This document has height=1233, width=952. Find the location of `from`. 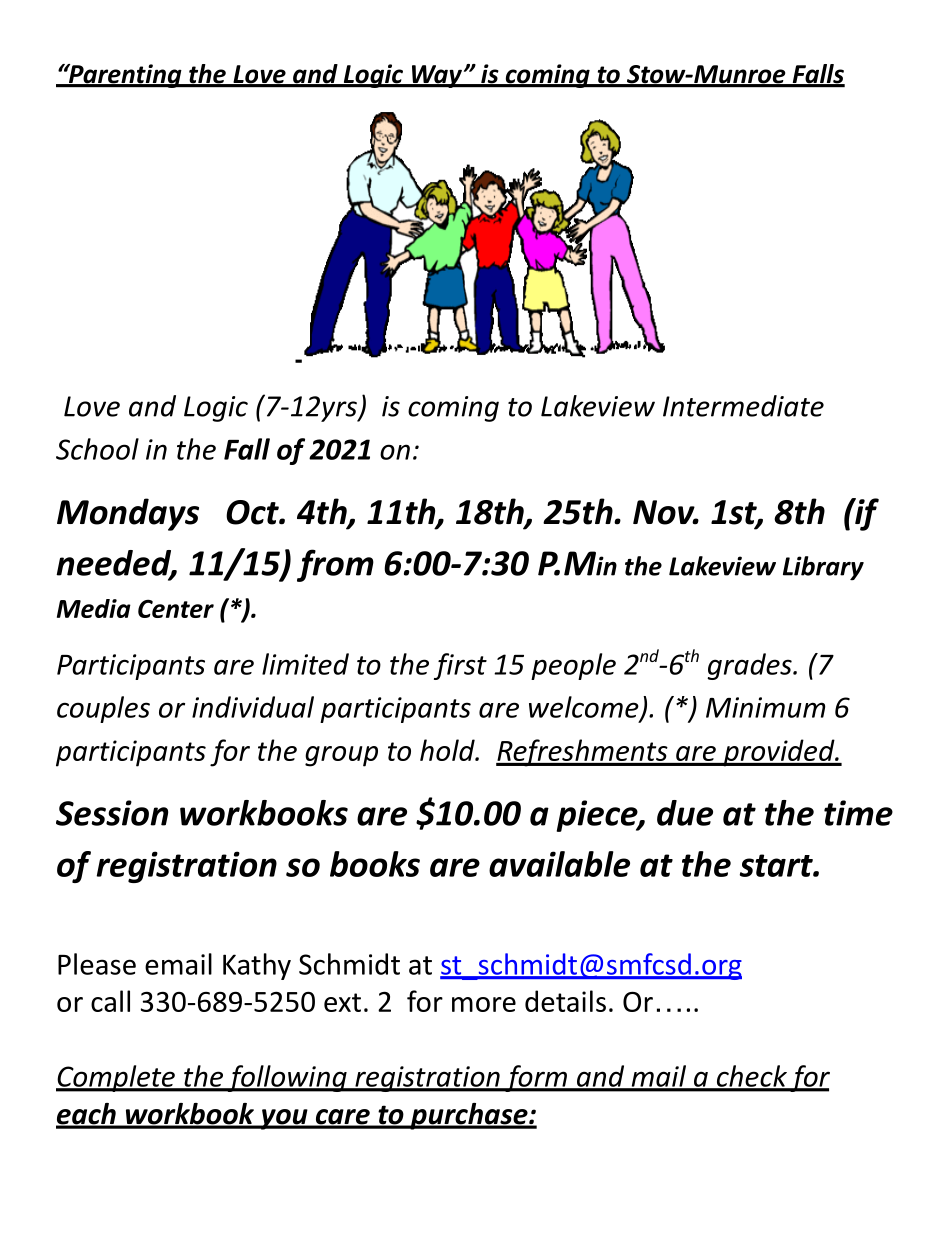

from is located at coordinates (335, 565).
